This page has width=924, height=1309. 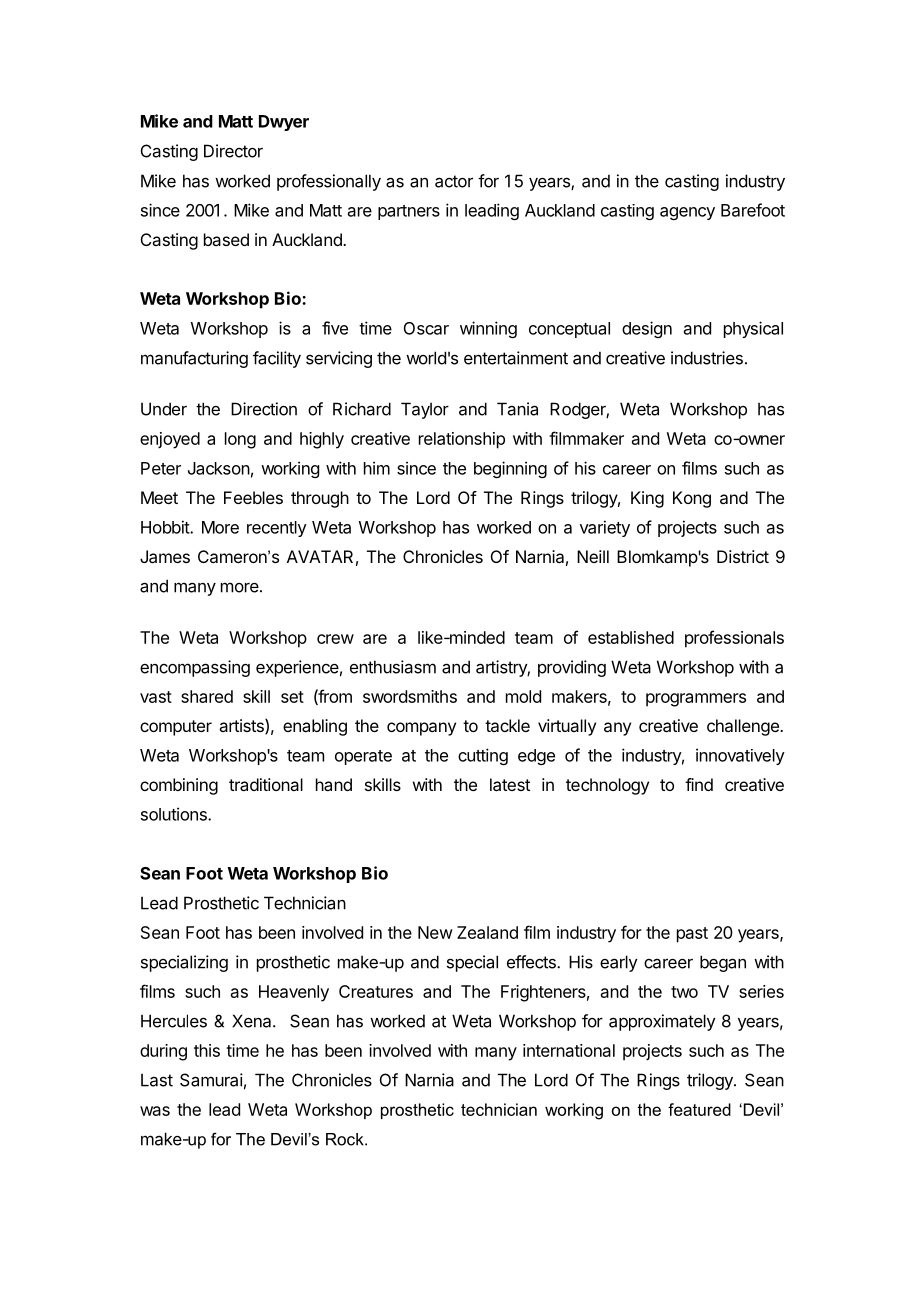 I want to click on find, so click(x=699, y=784).
